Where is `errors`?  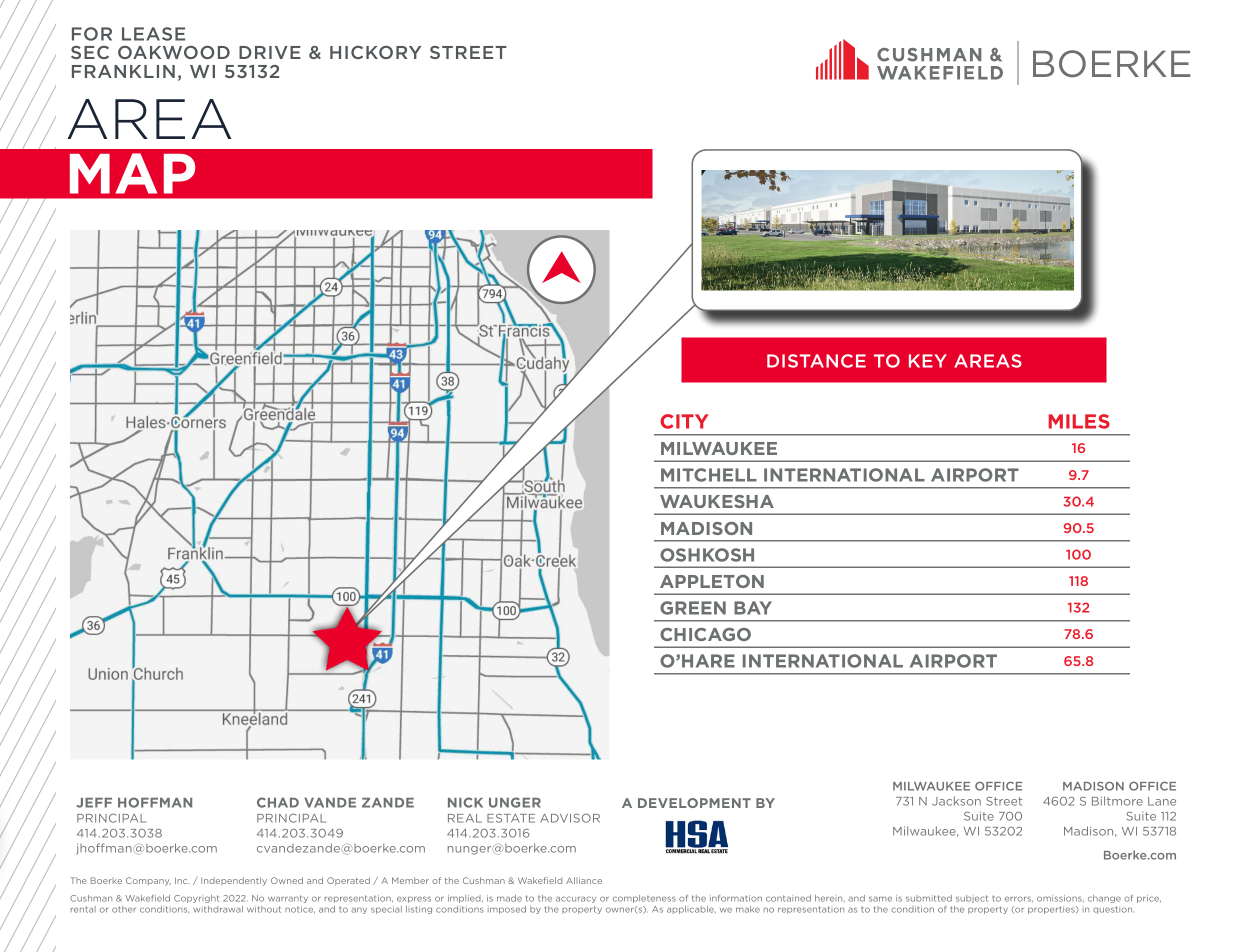
errors is located at coordinates (1019, 899).
